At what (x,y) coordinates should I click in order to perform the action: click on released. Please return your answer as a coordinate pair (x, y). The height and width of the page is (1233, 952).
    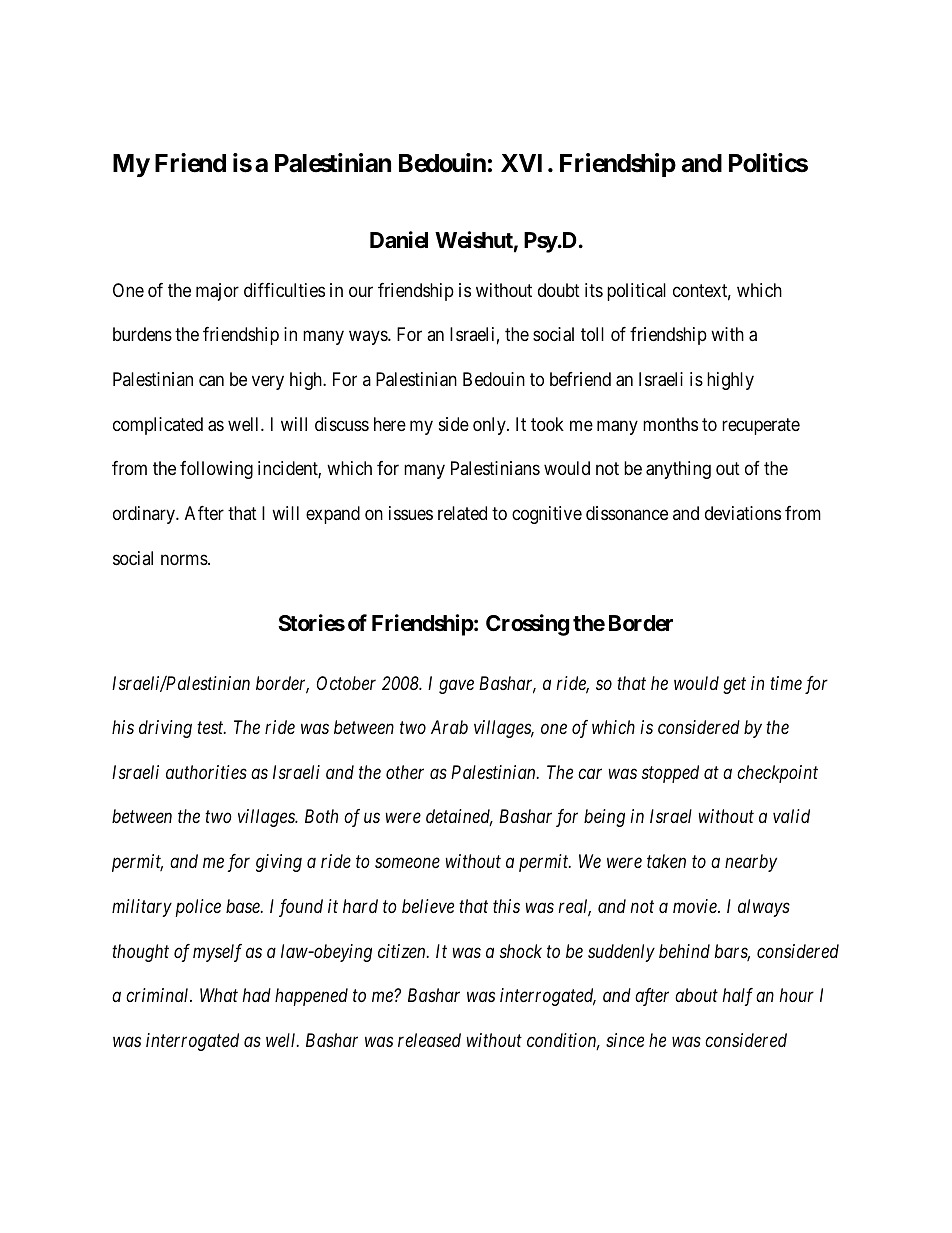
    Looking at the image, I should click on (429, 1040).
